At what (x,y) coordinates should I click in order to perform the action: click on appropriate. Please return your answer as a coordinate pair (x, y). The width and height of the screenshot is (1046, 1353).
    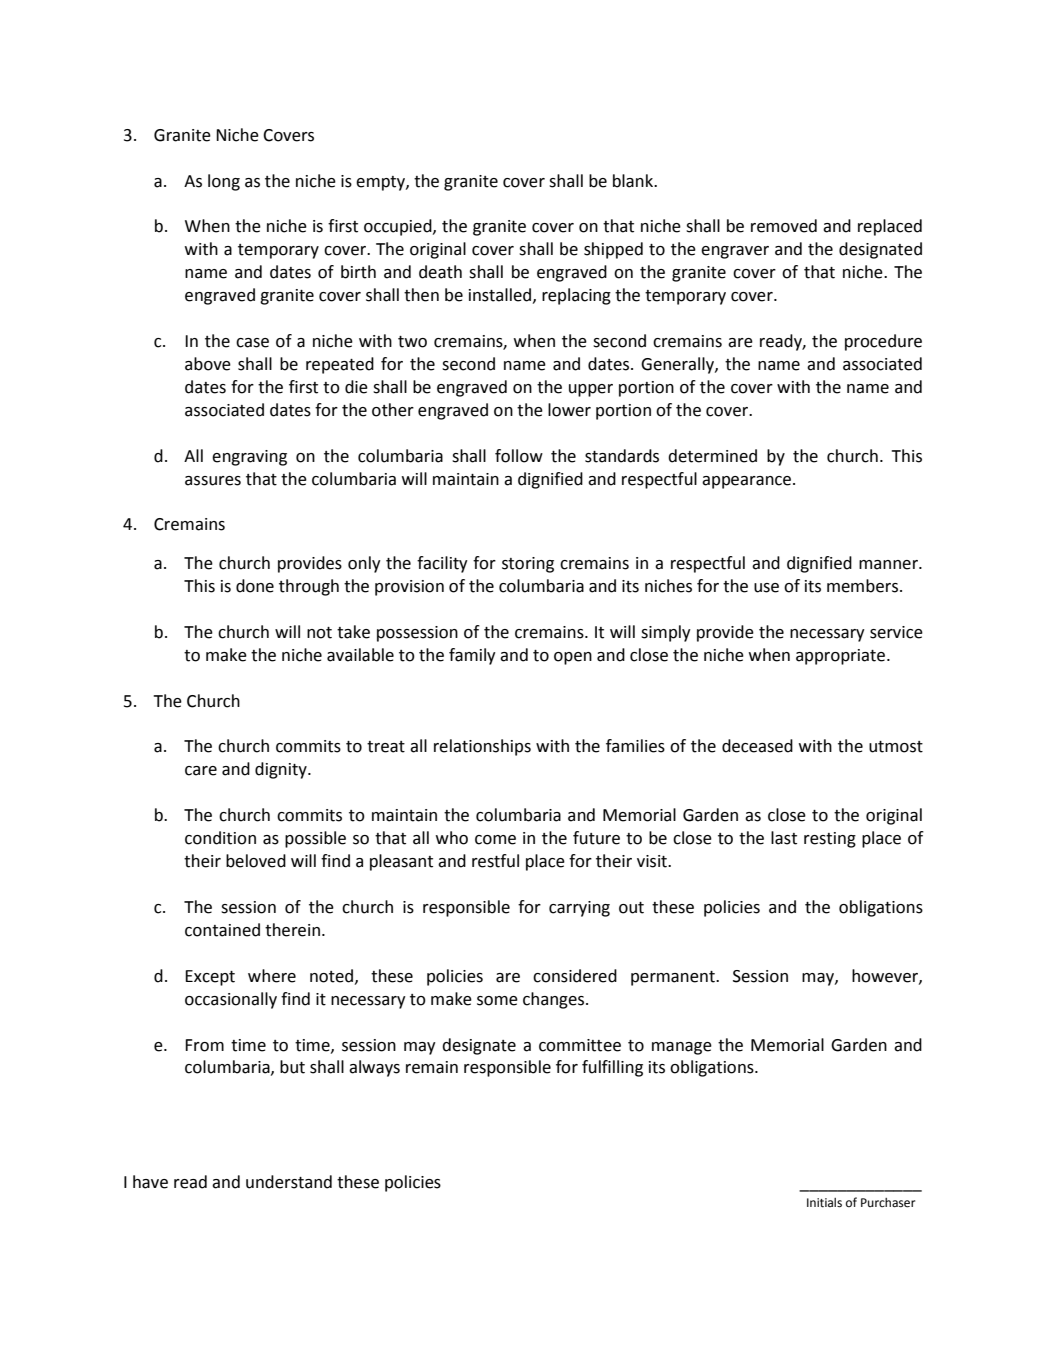
    Looking at the image, I should click on (842, 657).
